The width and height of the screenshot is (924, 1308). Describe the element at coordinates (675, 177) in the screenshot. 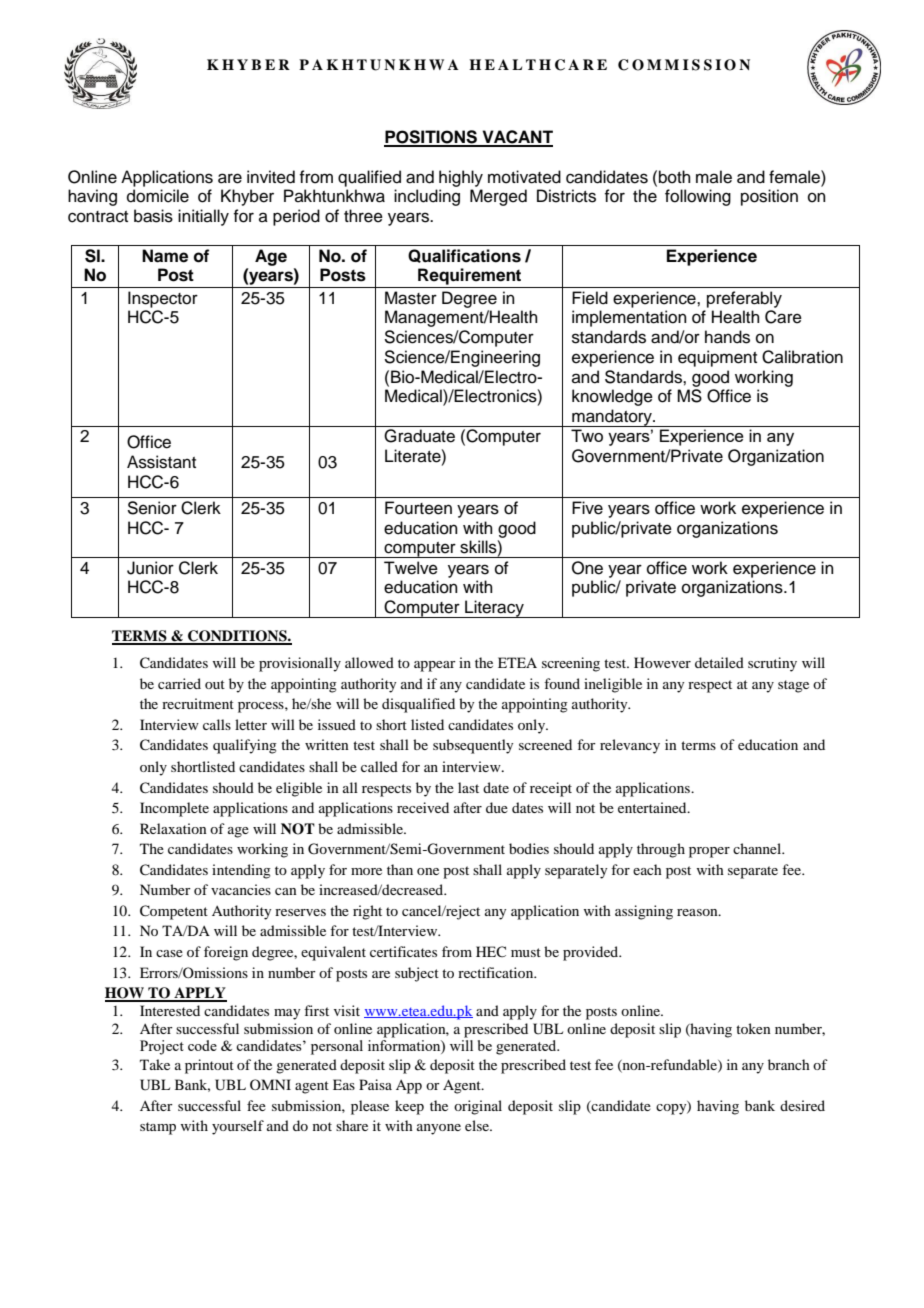

I see `both` at that location.
